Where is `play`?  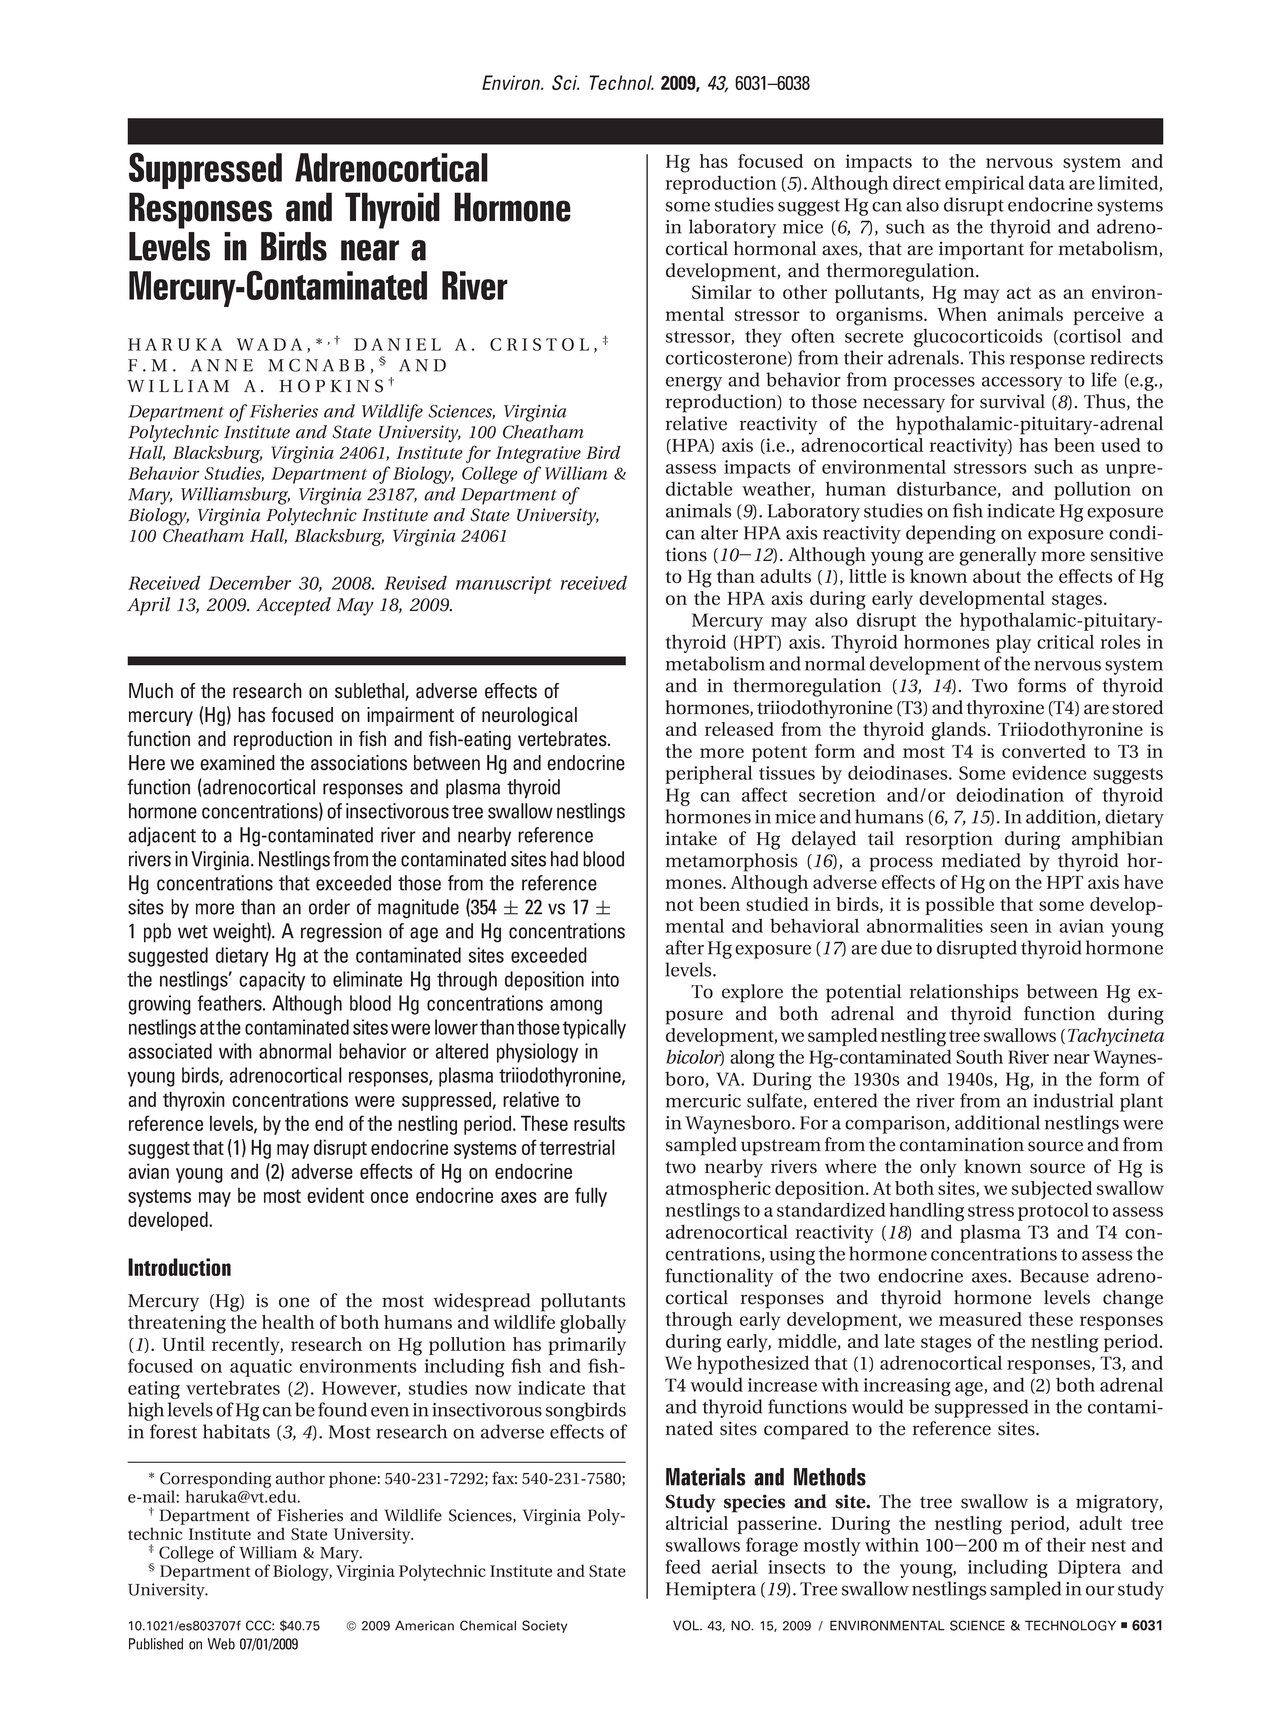 play is located at coordinates (1013, 643).
